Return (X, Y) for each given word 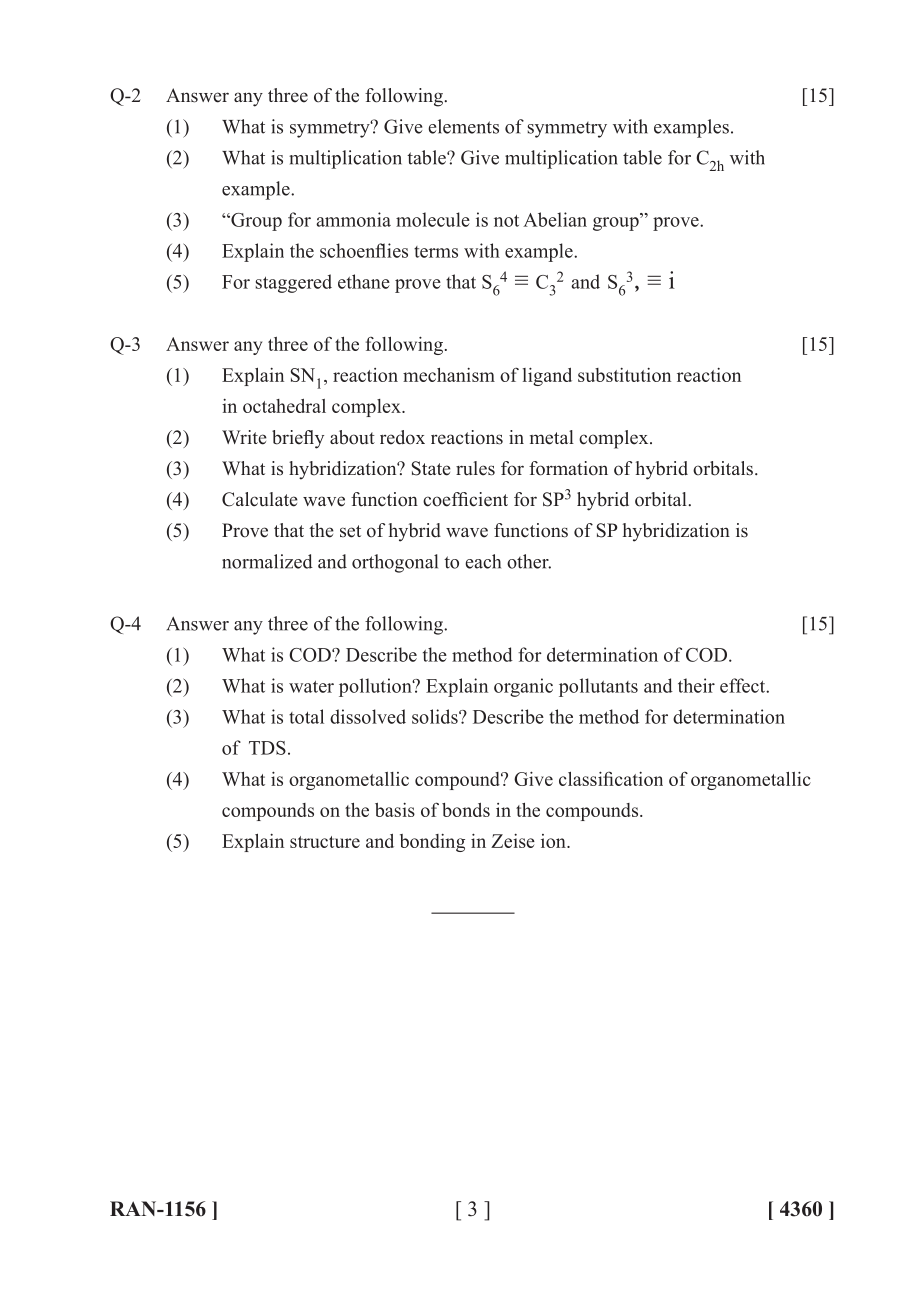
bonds (466, 810)
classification (611, 778)
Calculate (260, 499)
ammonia (353, 219)
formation (568, 468)
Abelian (555, 219)
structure (325, 842)
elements (463, 126)
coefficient (465, 499)
